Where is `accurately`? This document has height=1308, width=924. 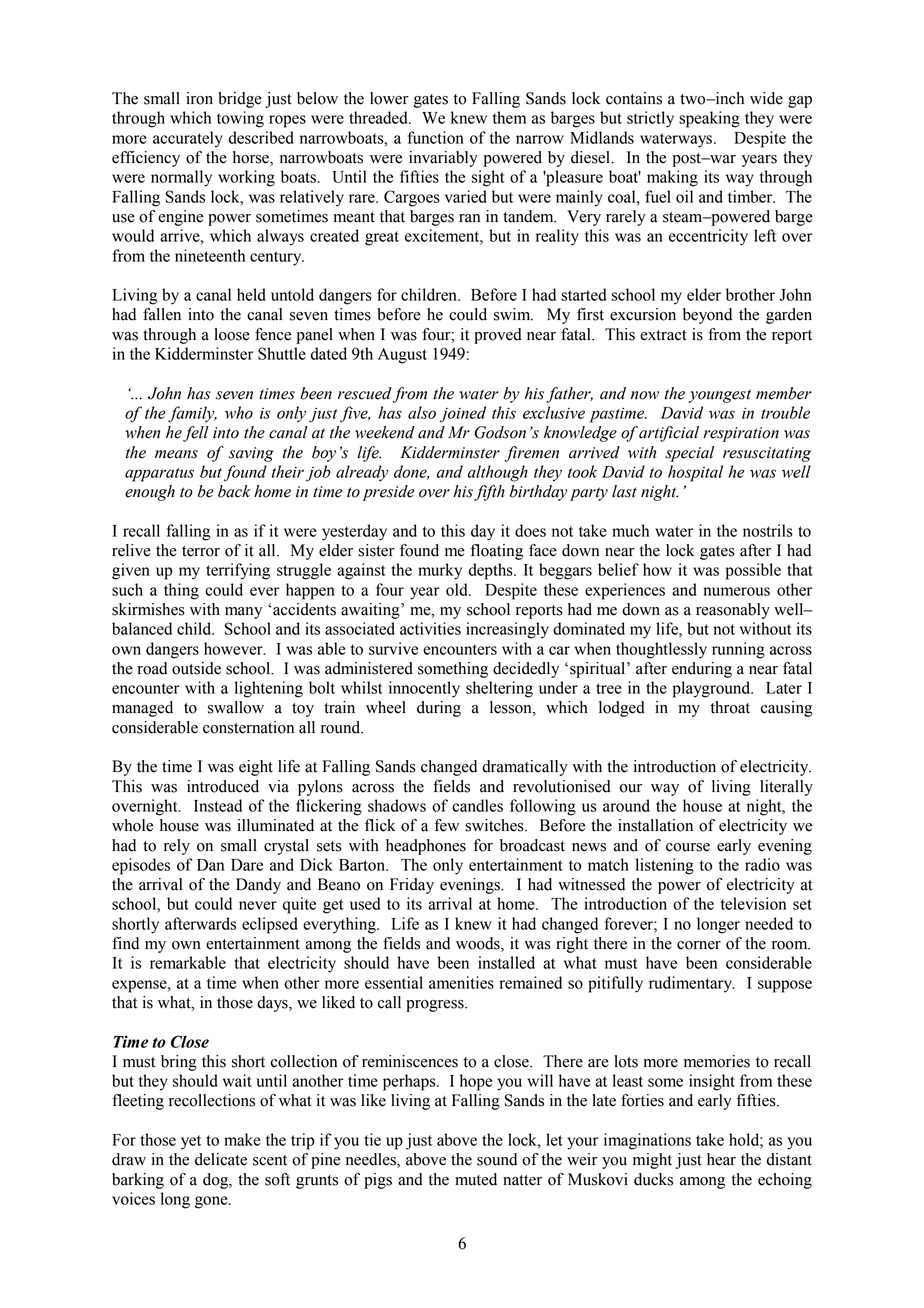 accurately is located at coordinates (188, 139).
